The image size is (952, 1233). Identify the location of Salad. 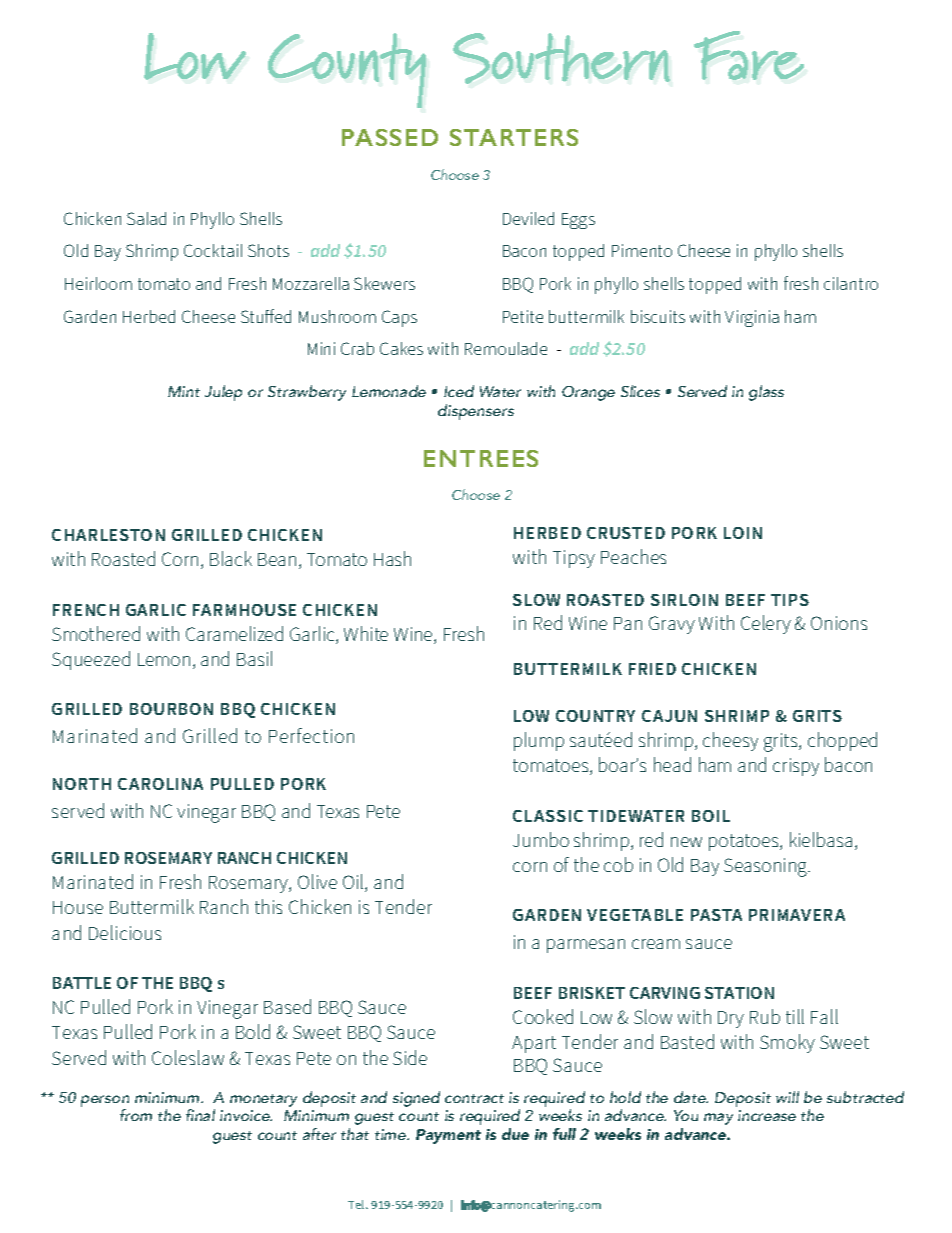
(146, 218).
